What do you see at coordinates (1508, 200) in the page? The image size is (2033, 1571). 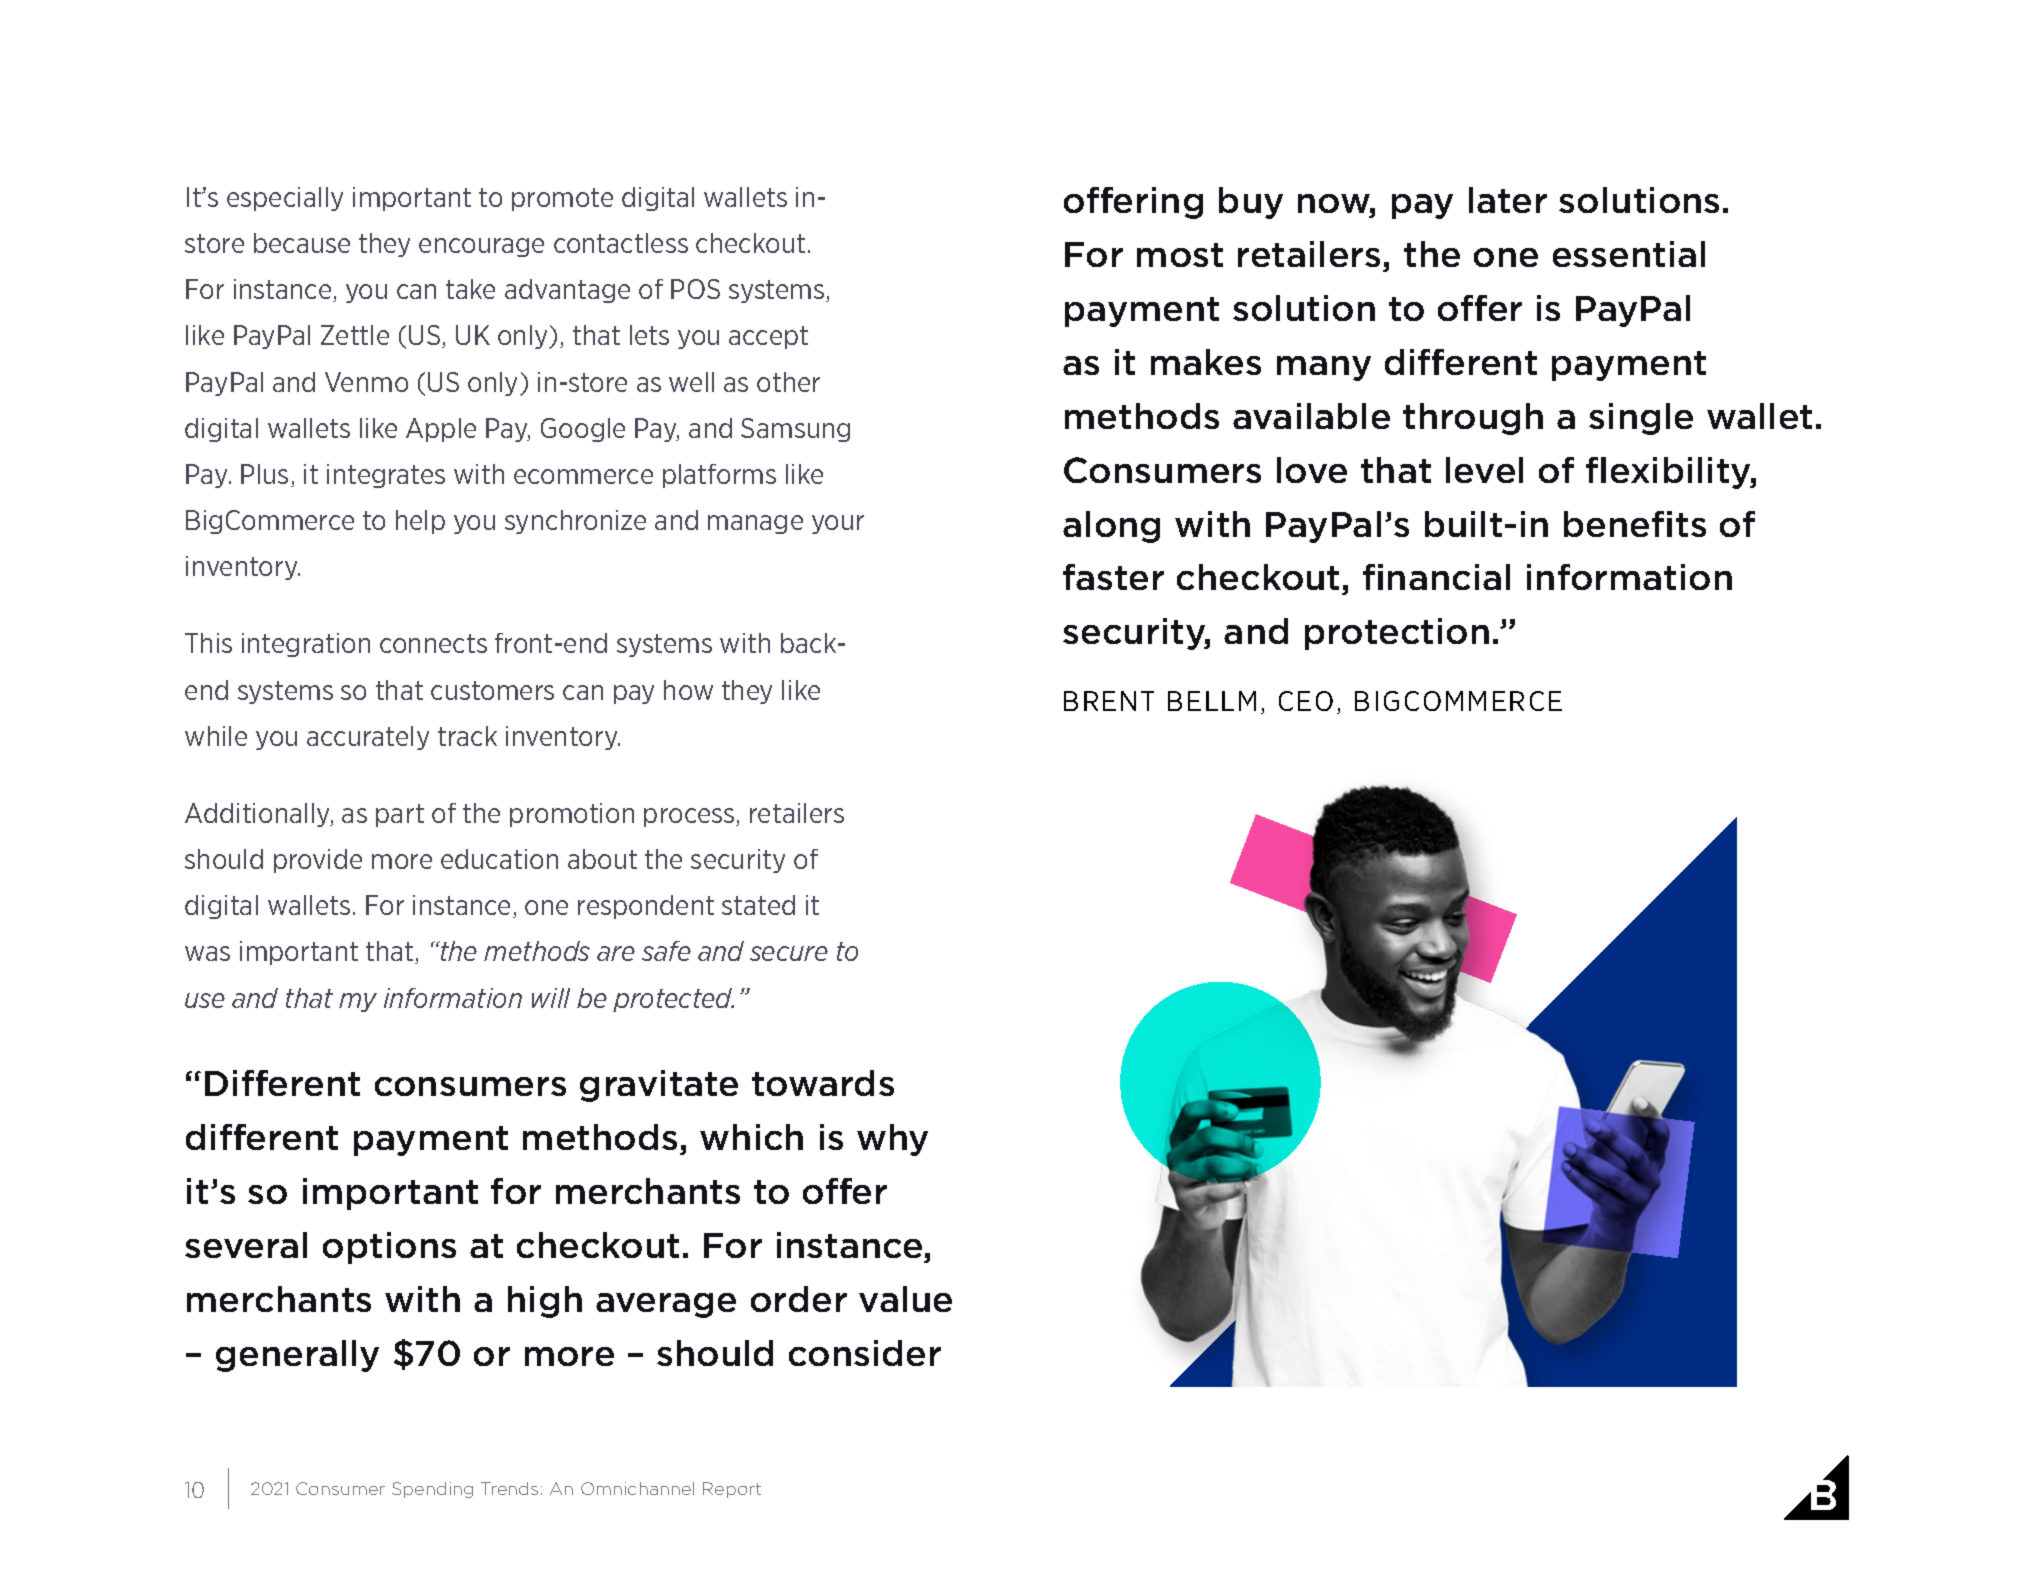 I see `later` at bounding box center [1508, 200].
